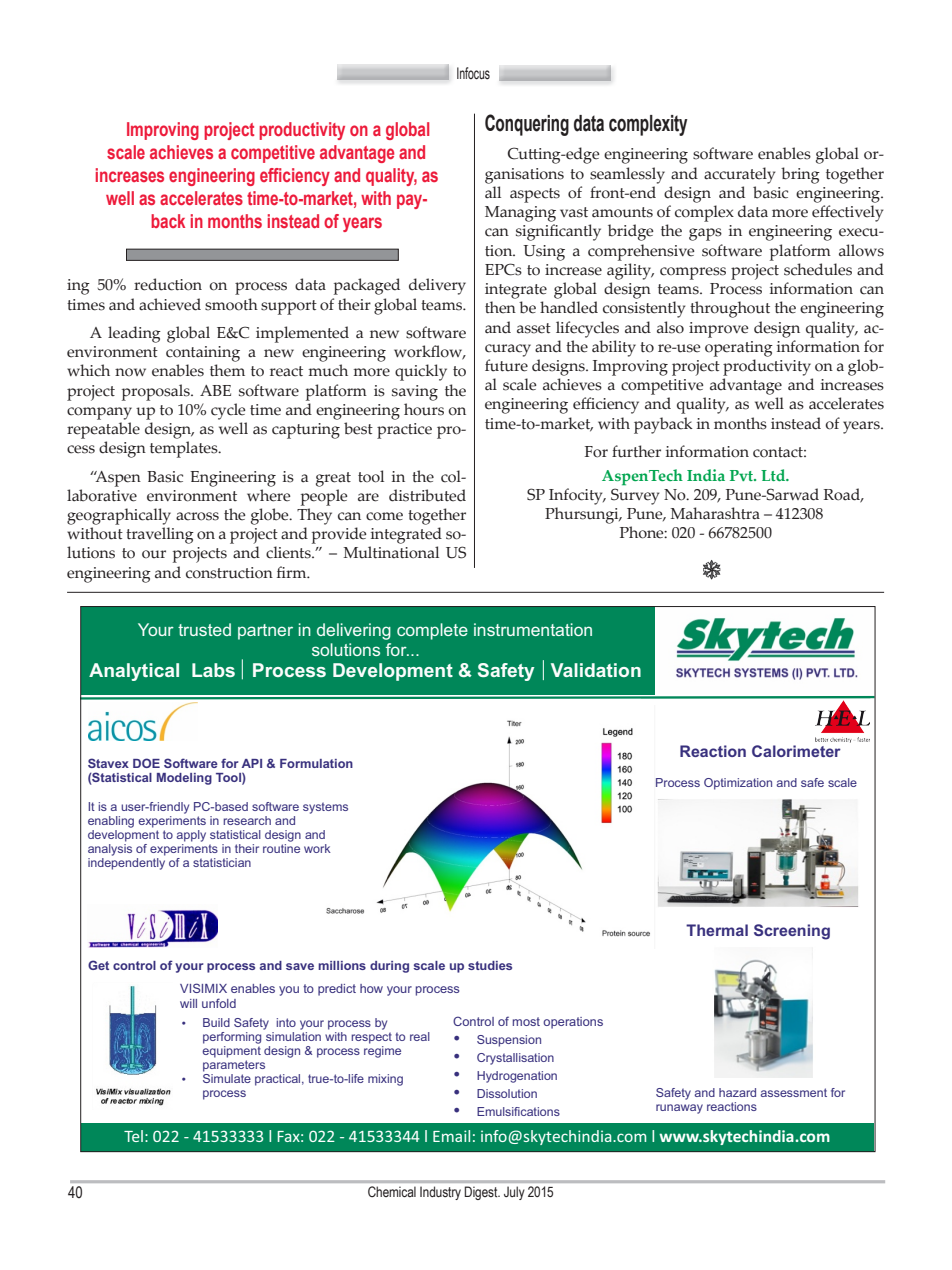 This screenshot has height=1270, width=952. I want to click on Modeling, so click(184, 779).
